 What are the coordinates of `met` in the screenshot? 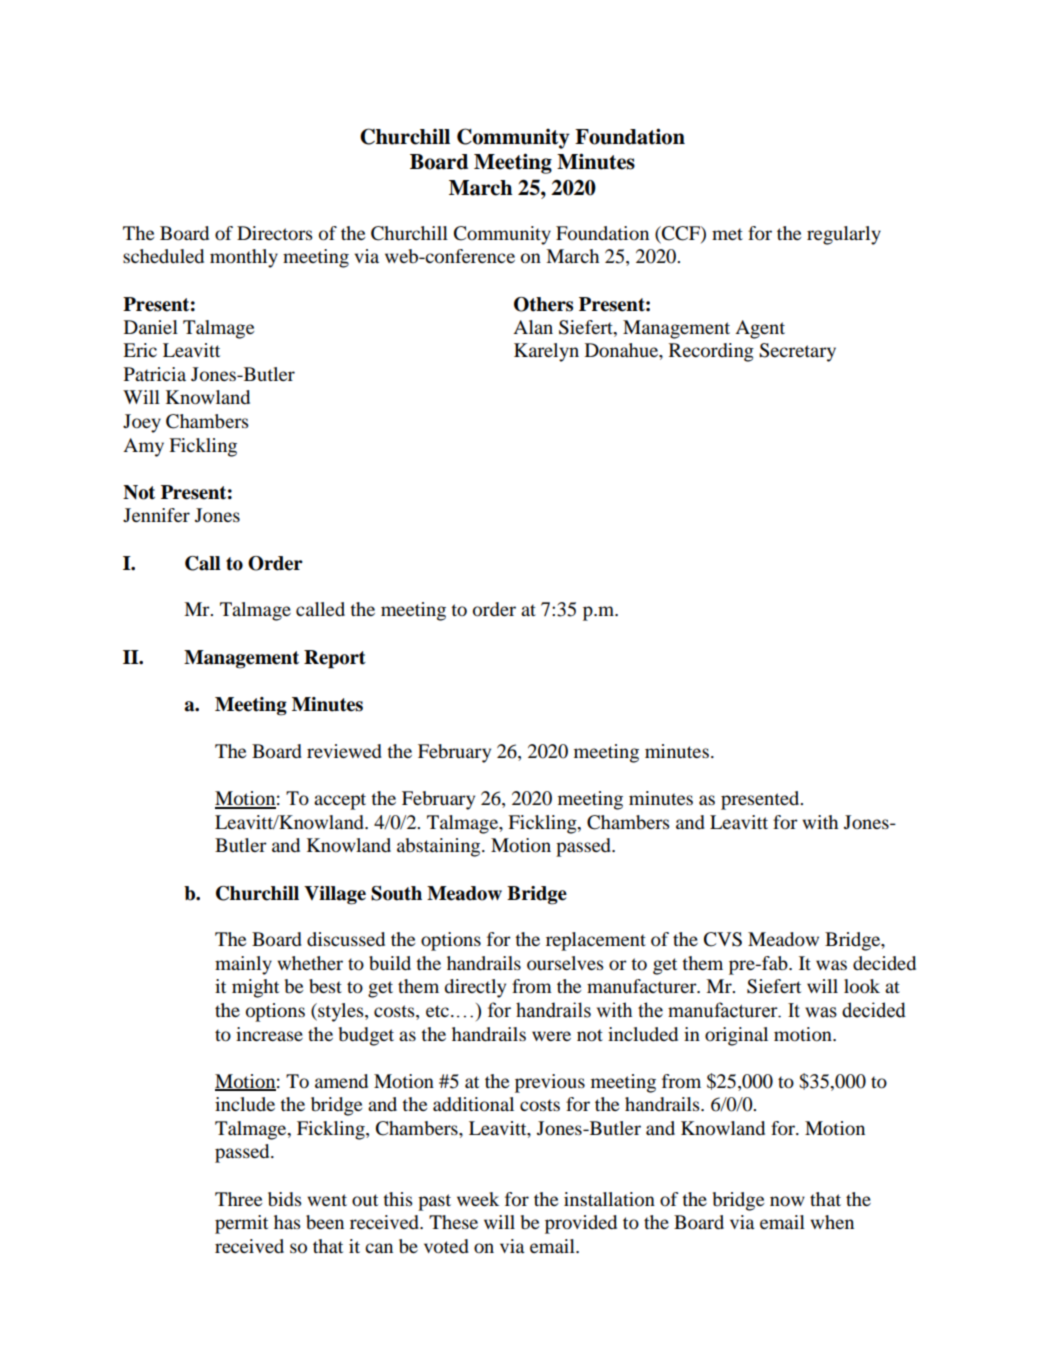 It's located at (727, 234).
